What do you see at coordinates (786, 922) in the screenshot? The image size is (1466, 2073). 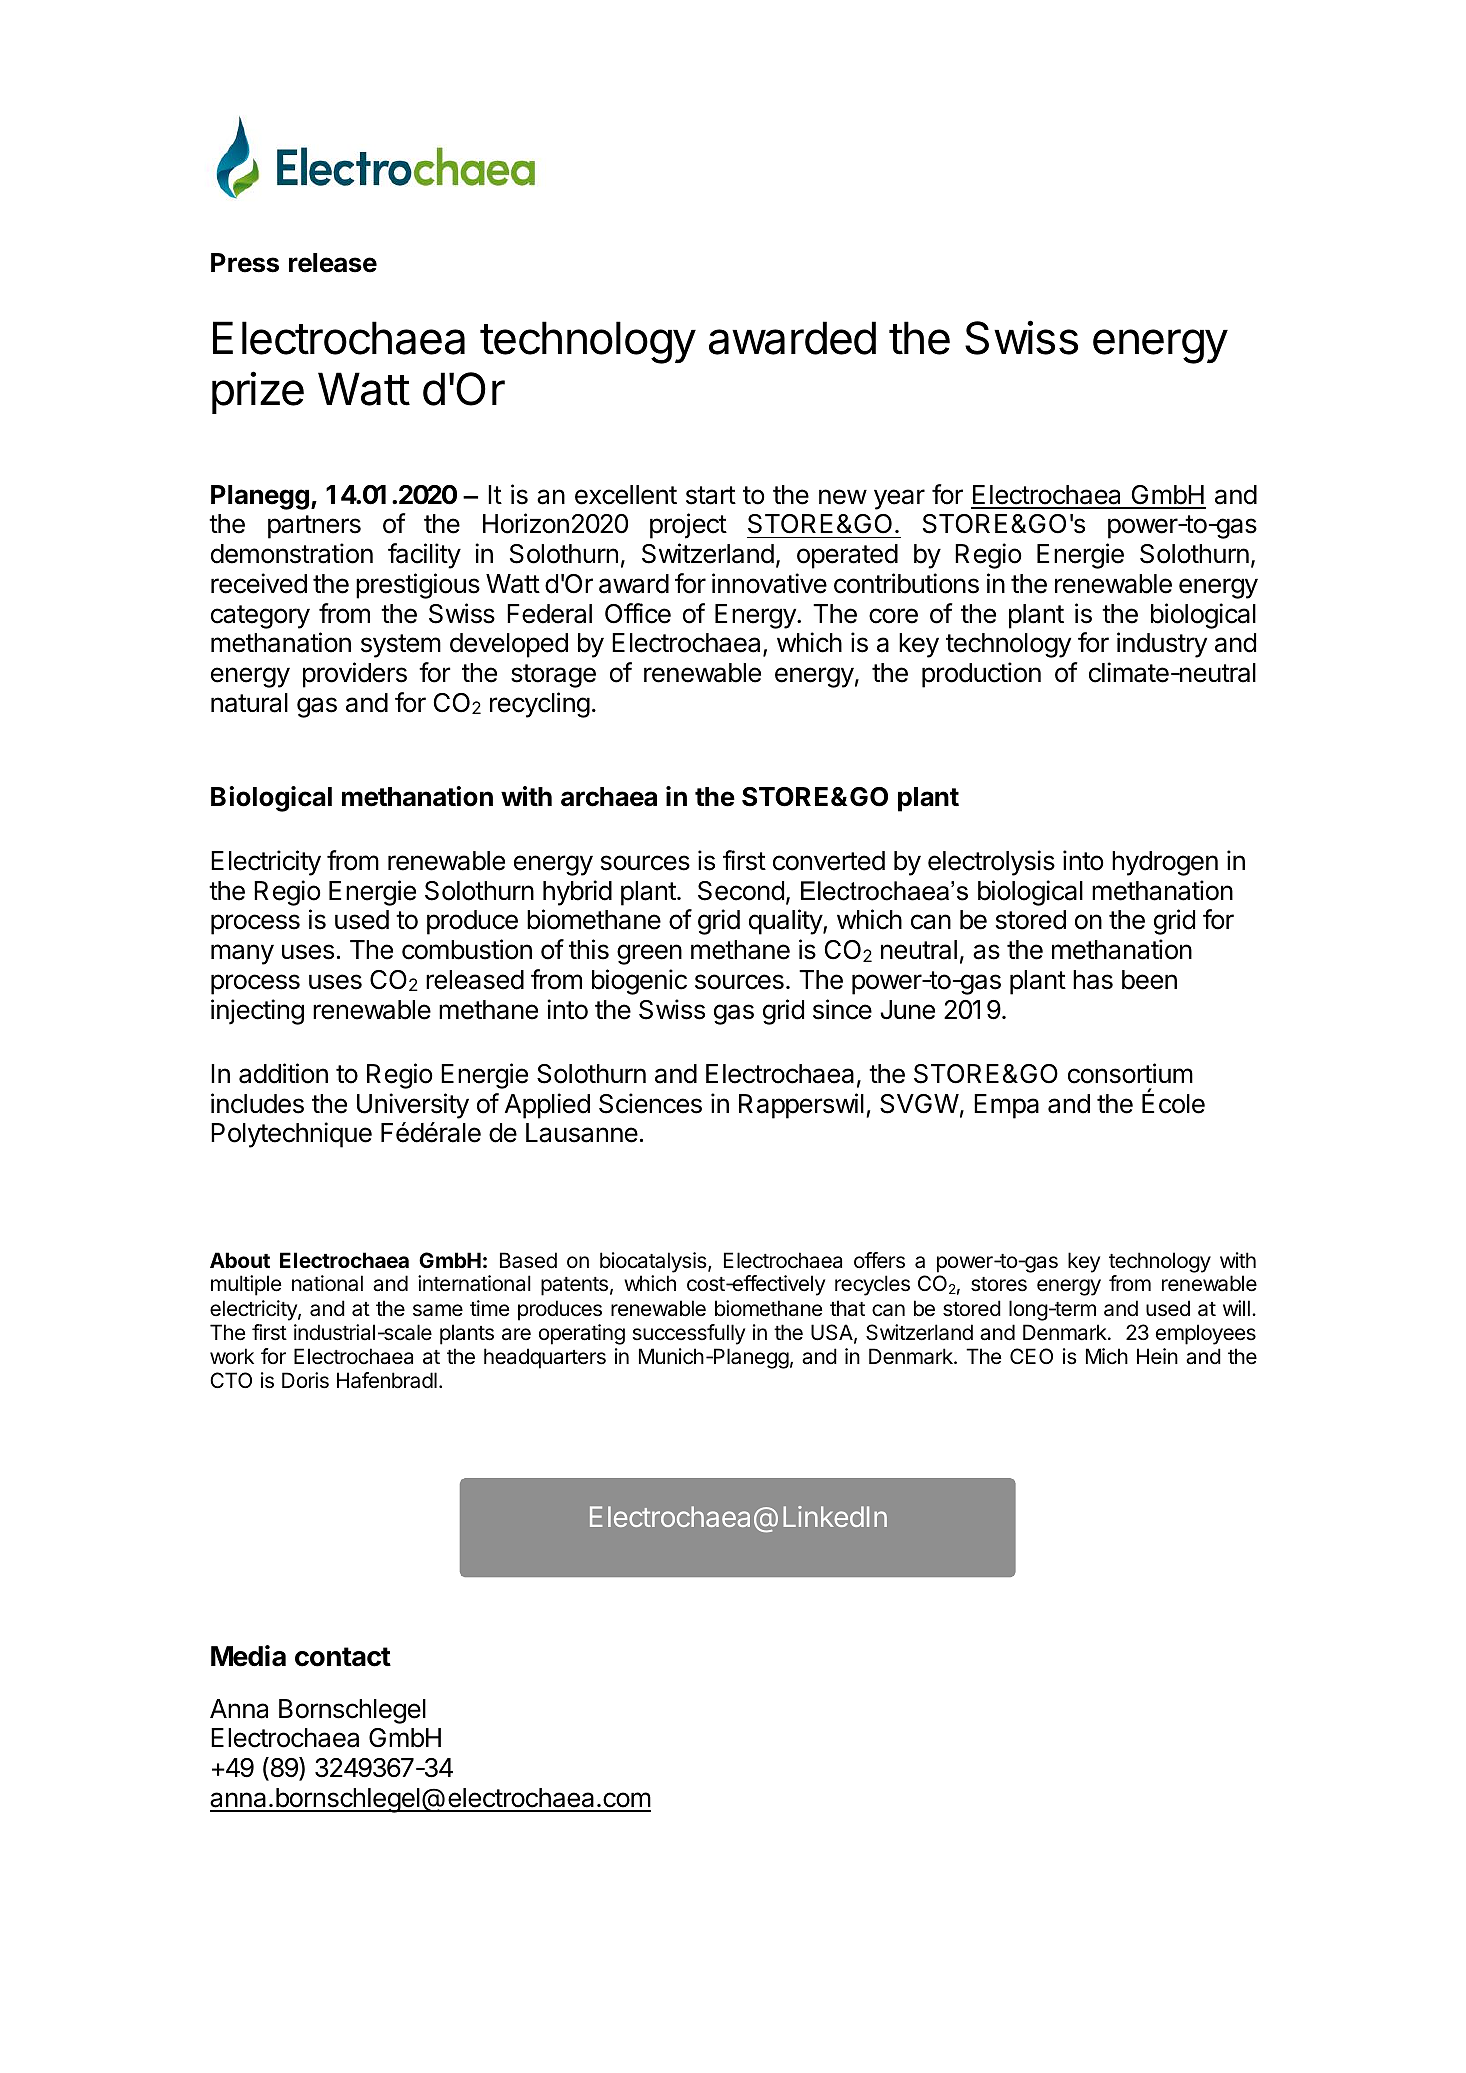 I see `quality` at bounding box center [786, 922].
